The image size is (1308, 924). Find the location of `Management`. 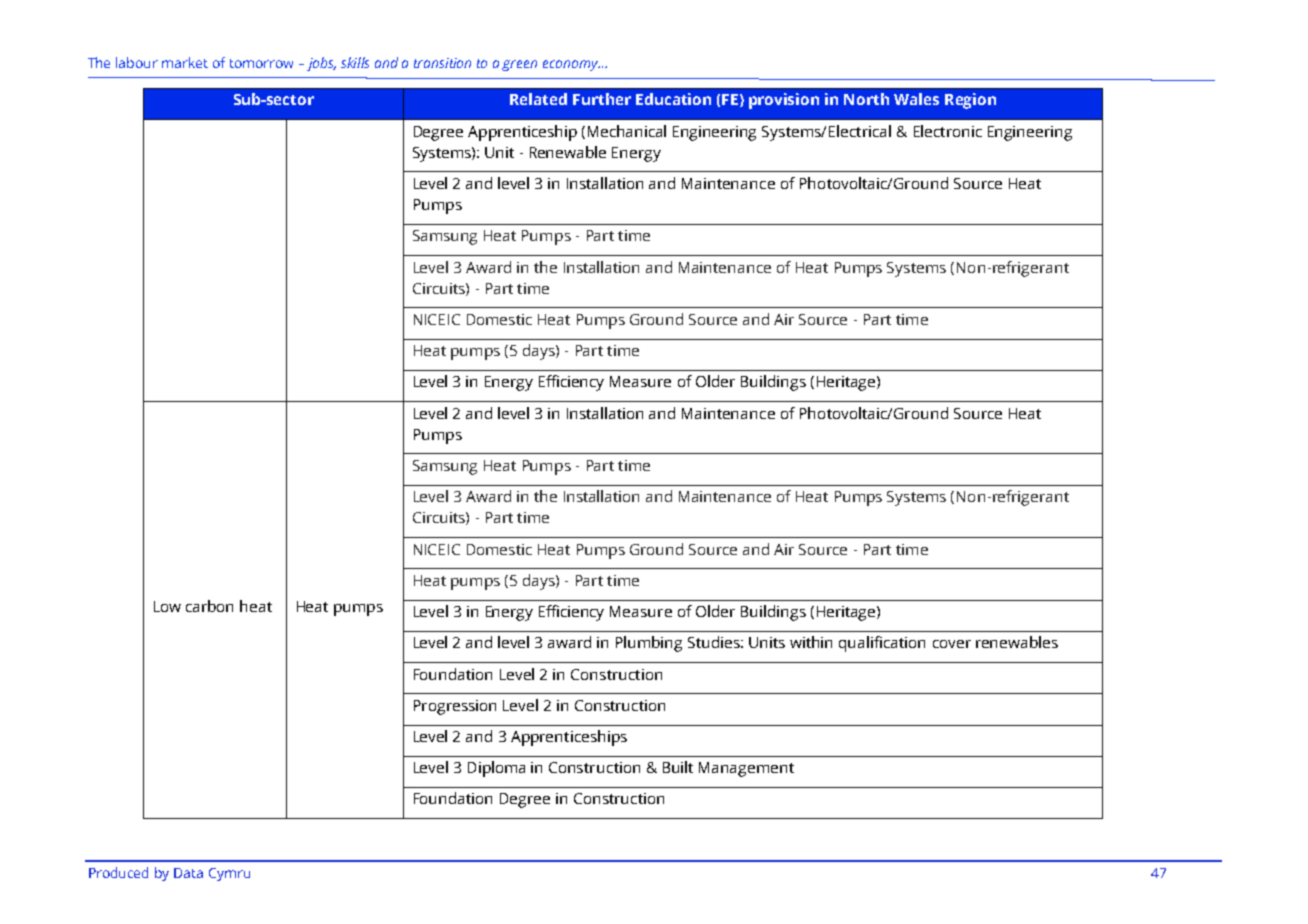

Management is located at coordinates (746, 769).
